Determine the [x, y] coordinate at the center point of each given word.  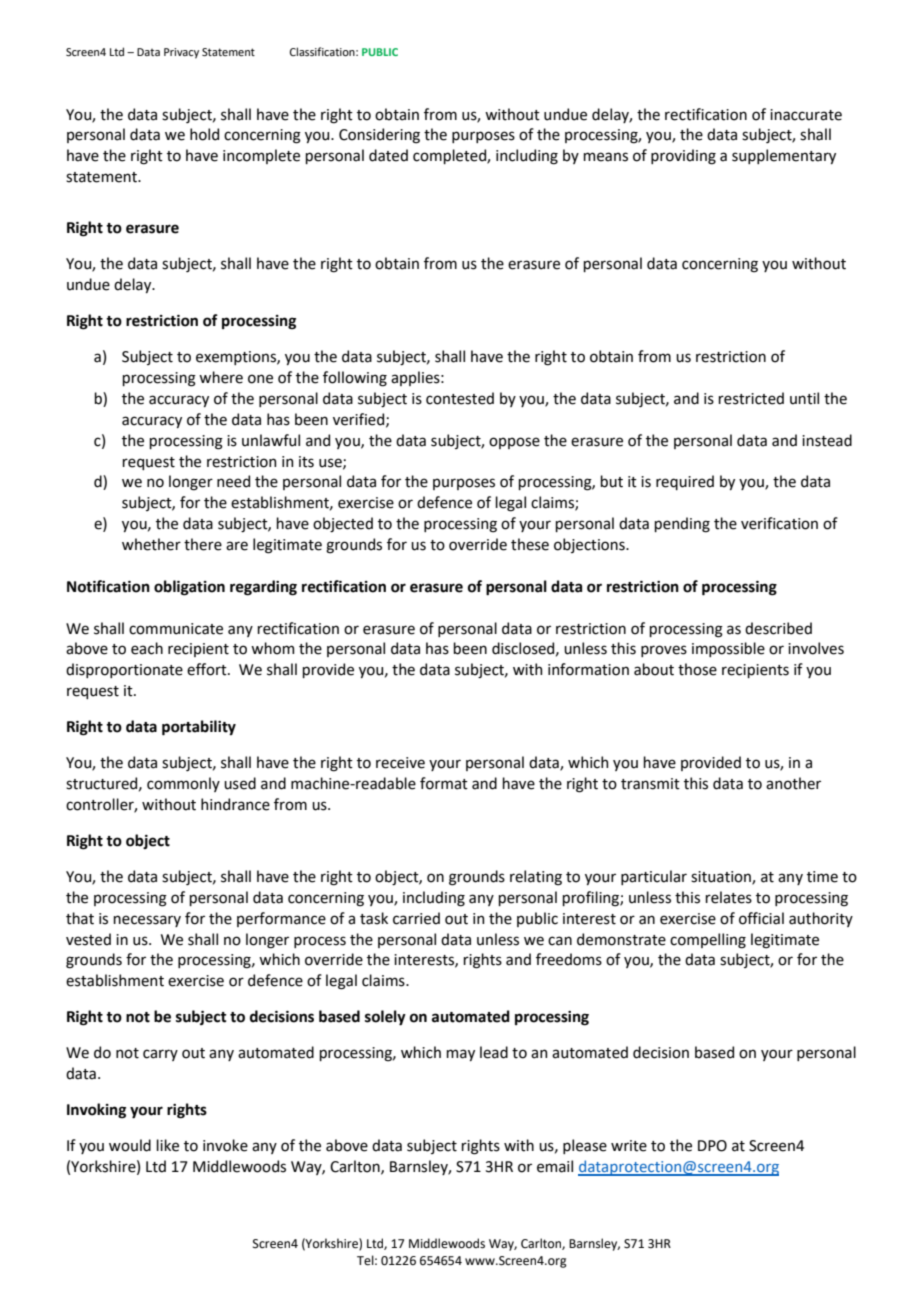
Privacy [181, 53]
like [167, 1145]
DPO [712, 1146]
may [460, 1055]
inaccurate [806, 115]
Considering [379, 136]
